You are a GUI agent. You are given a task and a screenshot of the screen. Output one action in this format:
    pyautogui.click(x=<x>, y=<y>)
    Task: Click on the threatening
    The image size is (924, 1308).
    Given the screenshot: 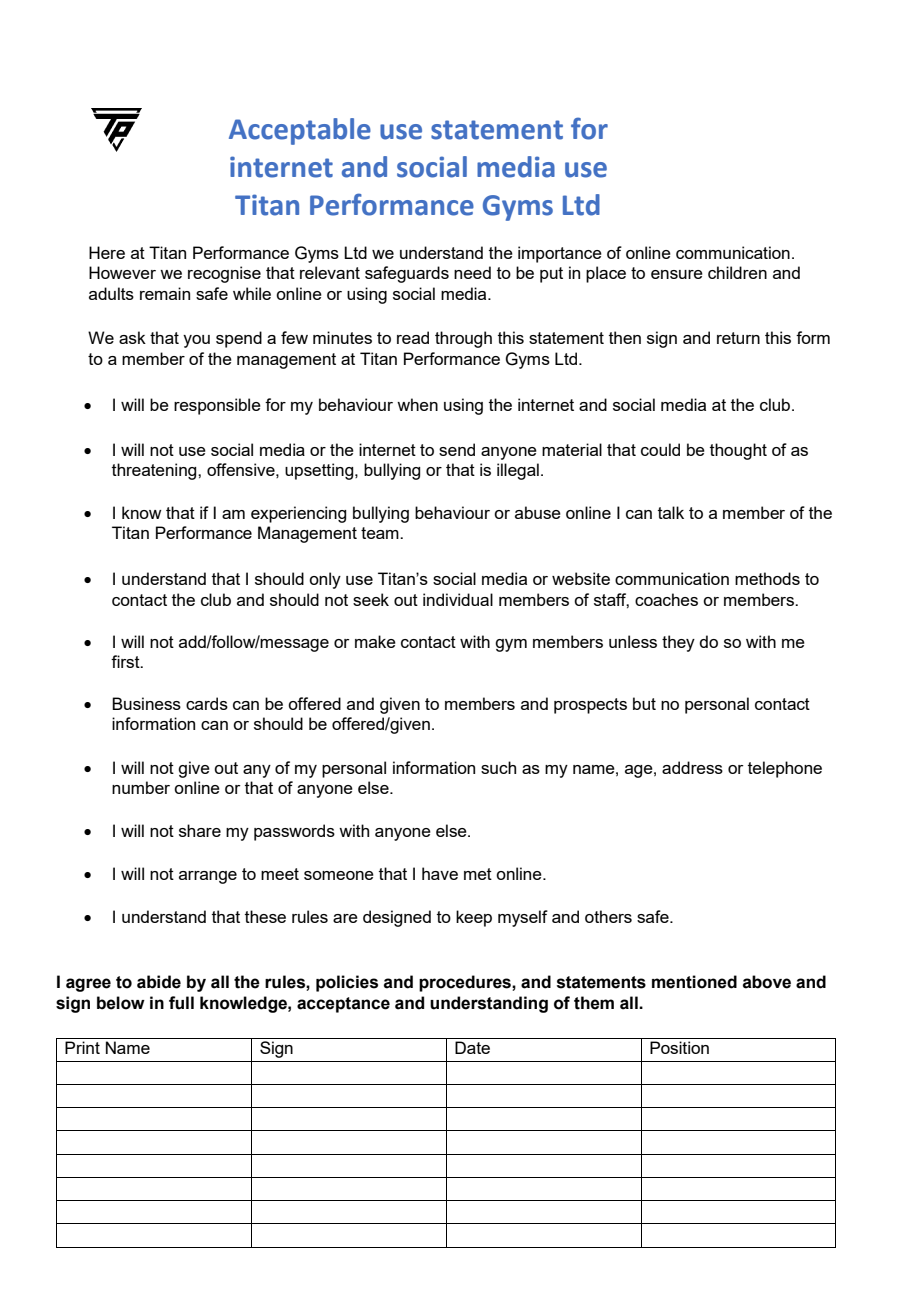 What is the action you would take?
    pyautogui.click(x=155, y=471)
